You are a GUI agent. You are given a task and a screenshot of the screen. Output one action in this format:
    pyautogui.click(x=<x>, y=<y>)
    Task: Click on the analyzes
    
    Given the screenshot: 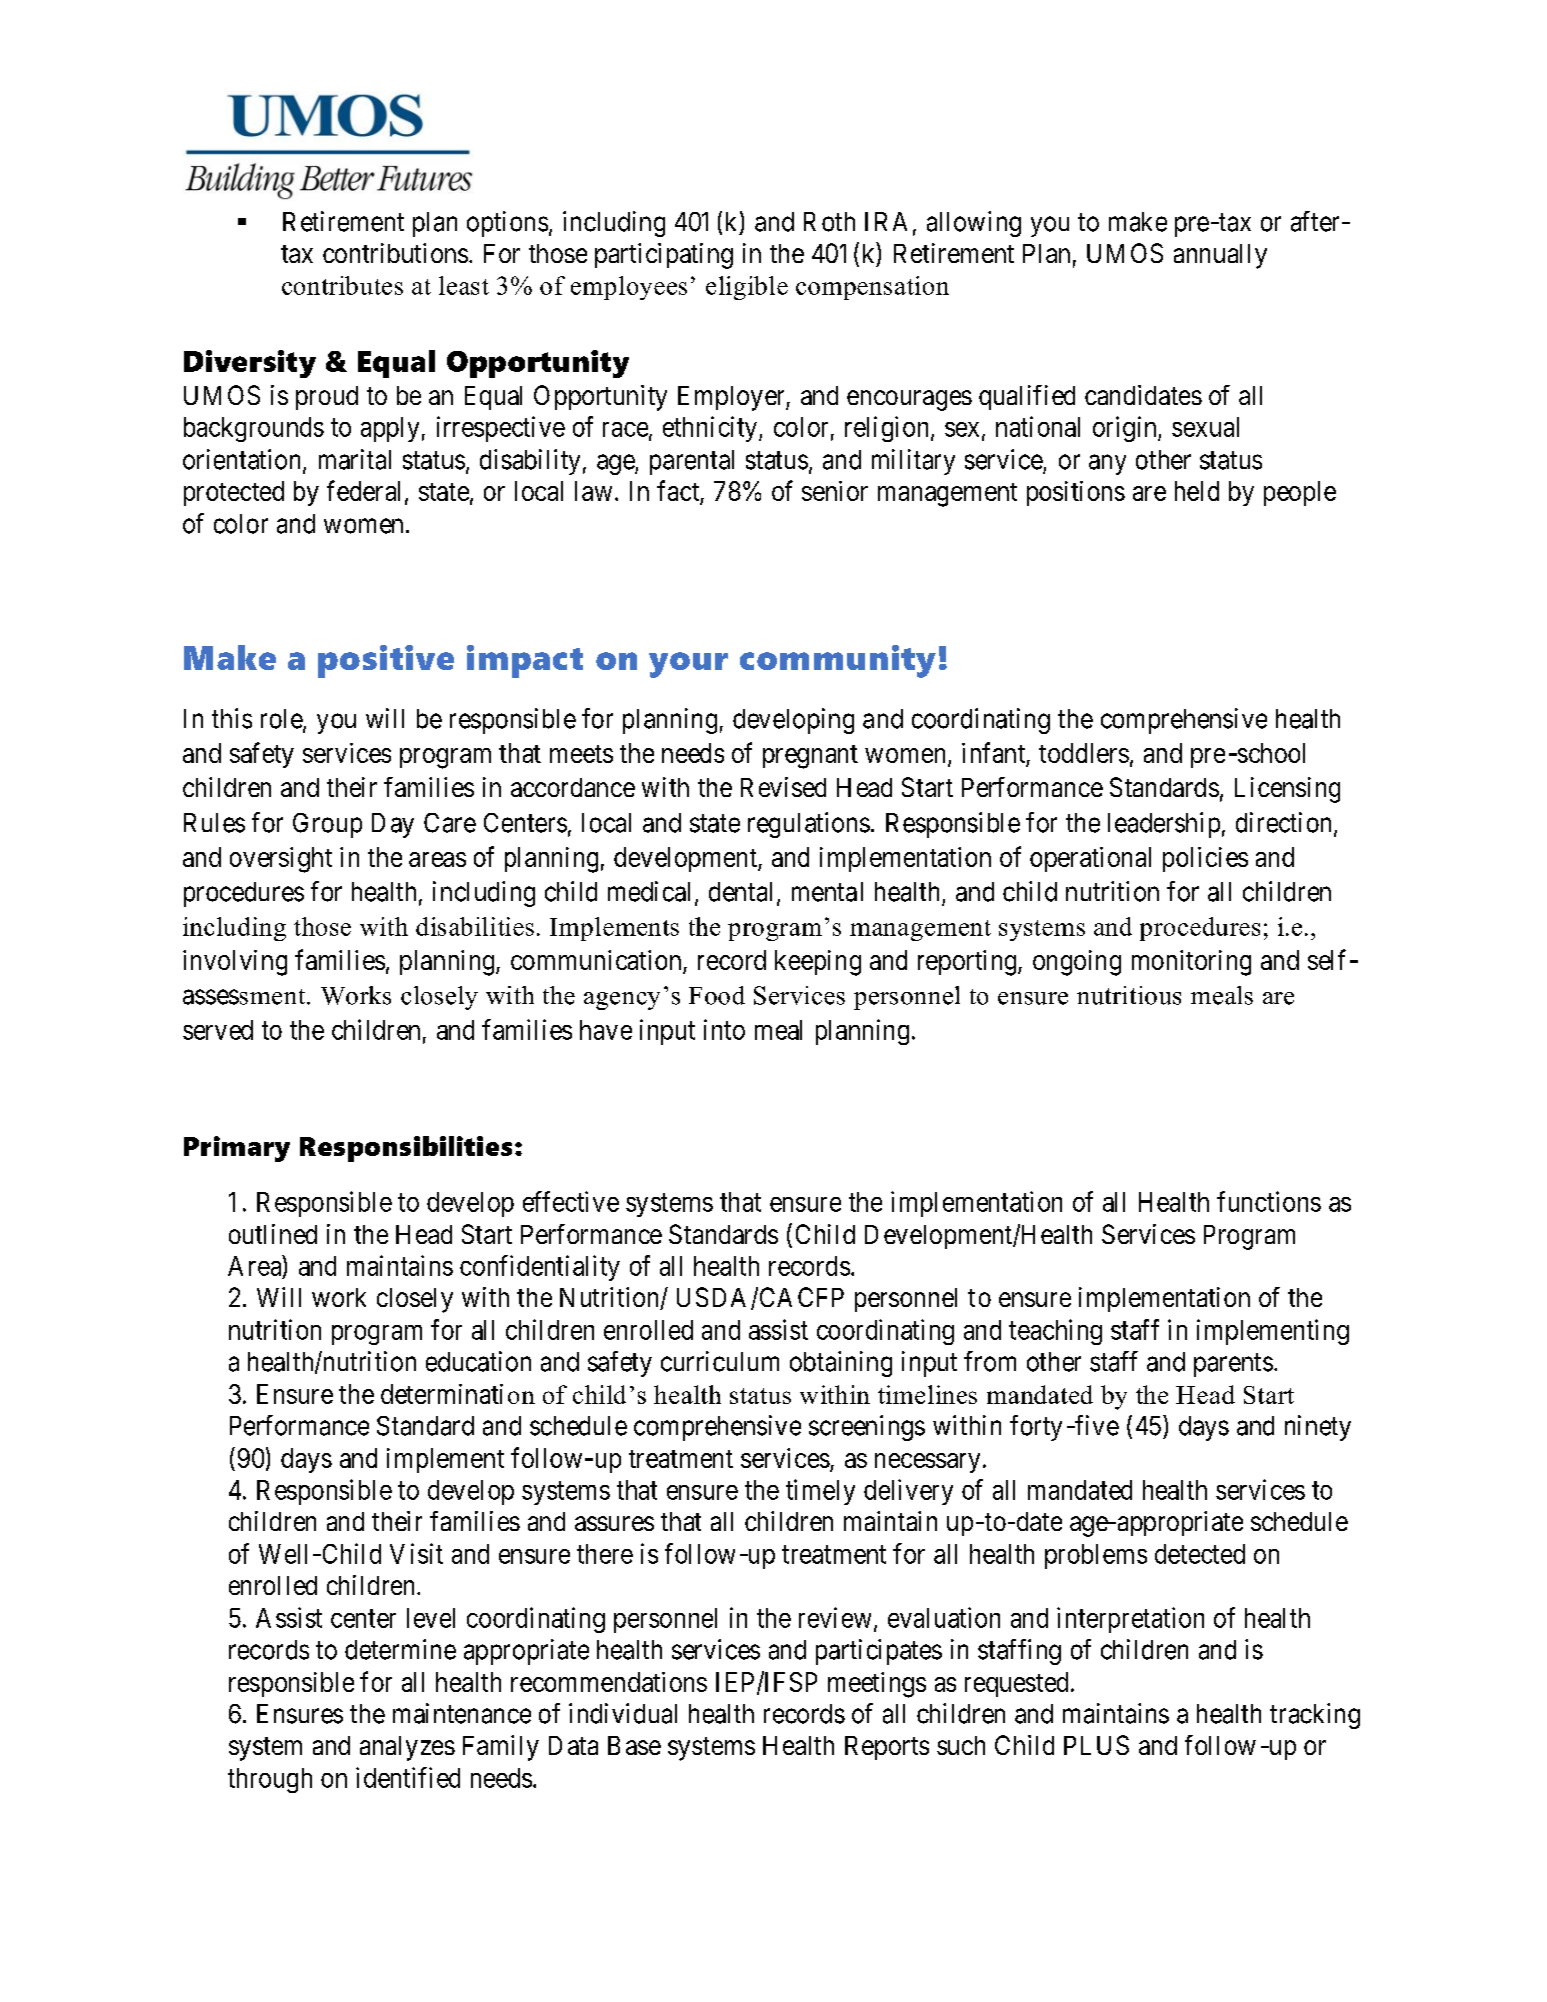 What is the action you would take?
    pyautogui.click(x=407, y=1748)
